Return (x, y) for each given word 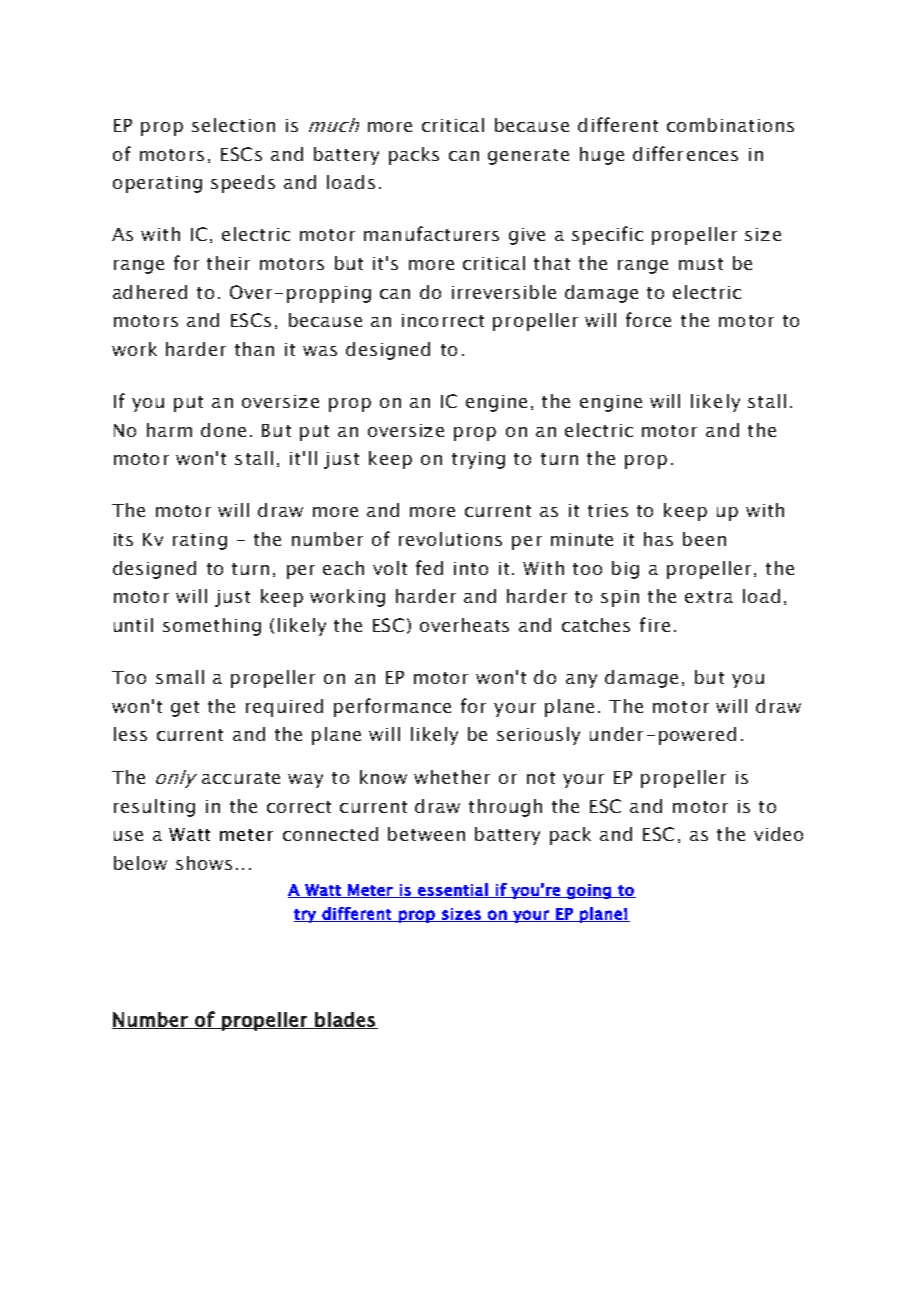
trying (478, 460)
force (648, 319)
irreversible (504, 292)
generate (528, 157)
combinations (730, 125)
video (778, 834)
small (180, 677)
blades (345, 1020)
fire (655, 624)
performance (392, 707)
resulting (154, 808)
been (704, 539)
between (426, 834)
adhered (150, 292)
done (223, 430)
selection (233, 125)
